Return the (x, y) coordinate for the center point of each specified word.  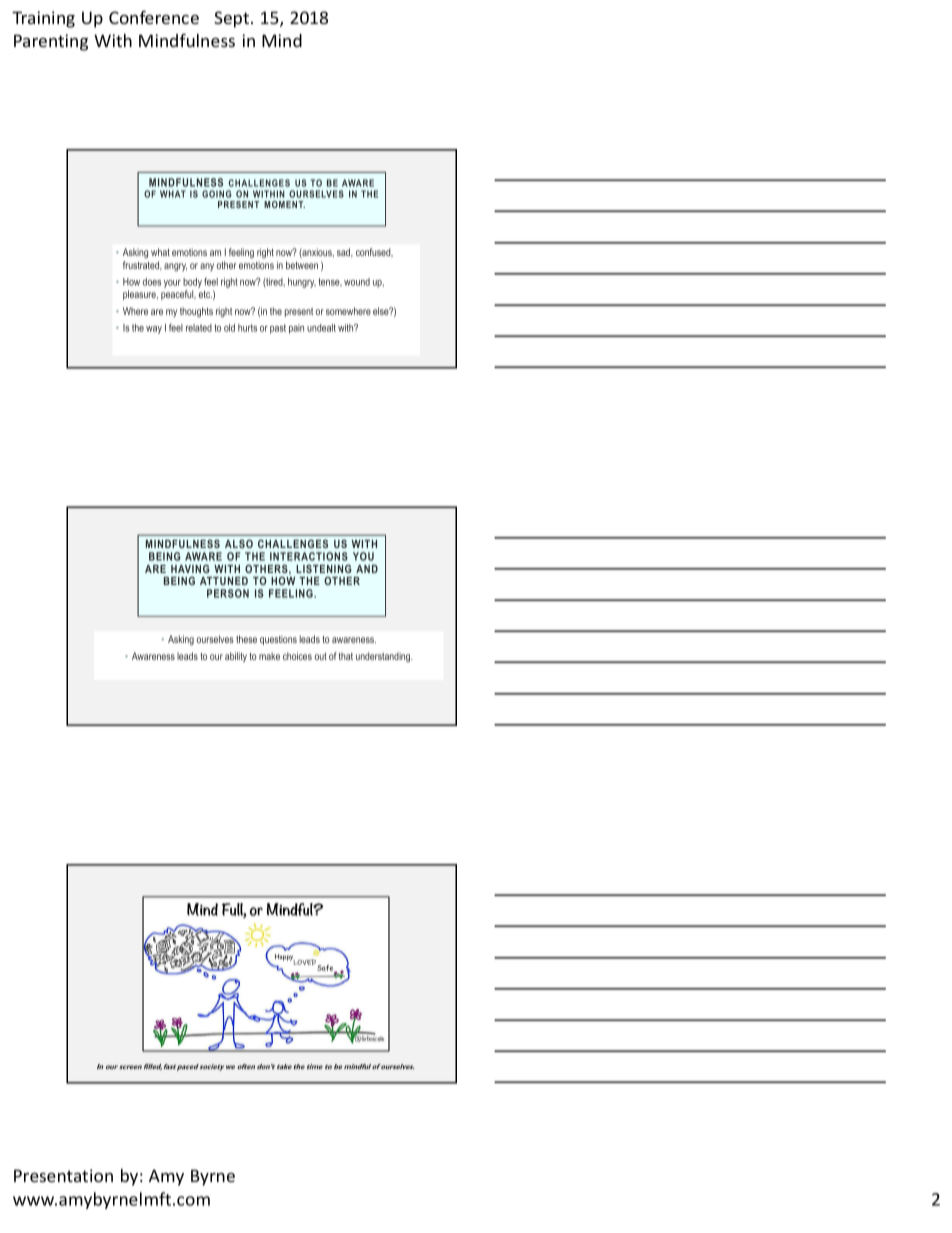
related (199, 328)
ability (236, 657)
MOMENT (284, 204)
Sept (233, 19)
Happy (285, 958)
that (346, 656)
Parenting (51, 42)
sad (345, 252)
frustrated (142, 265)
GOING (216, 194)
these (246, 639)
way (154, 330)
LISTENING (323, 568)
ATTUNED (224, 581)
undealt (321, 328)
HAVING (190, 568)
